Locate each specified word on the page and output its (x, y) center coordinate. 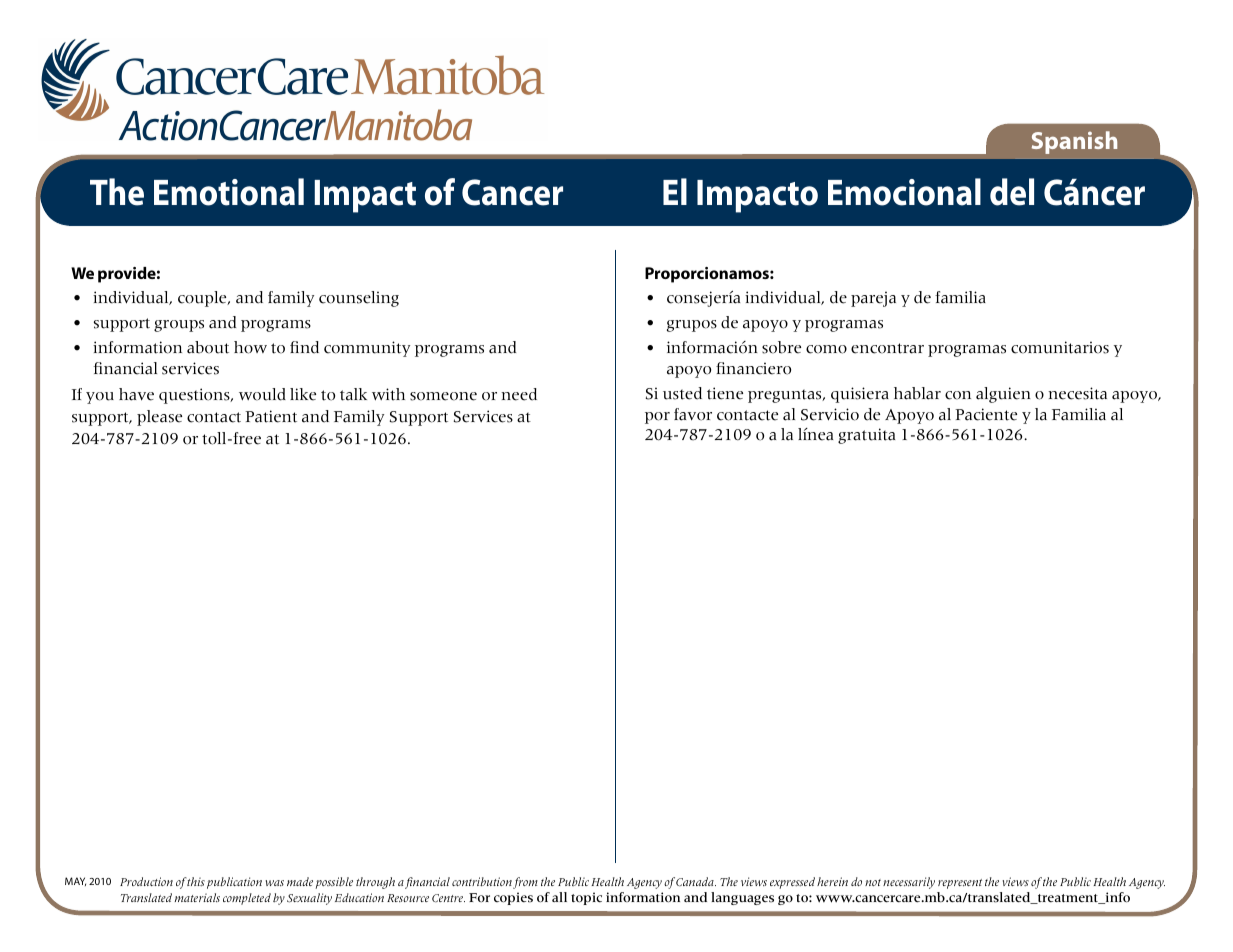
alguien (1003, 395)
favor (693, 414)
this (196, 881)
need (519, 394)
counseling (359, 299)
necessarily (909, 883)
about (208, 347)
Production (146, 881)
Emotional (229, 192)
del (1012, 192)
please (159, 418)
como (826, 349)
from (525, 883)
